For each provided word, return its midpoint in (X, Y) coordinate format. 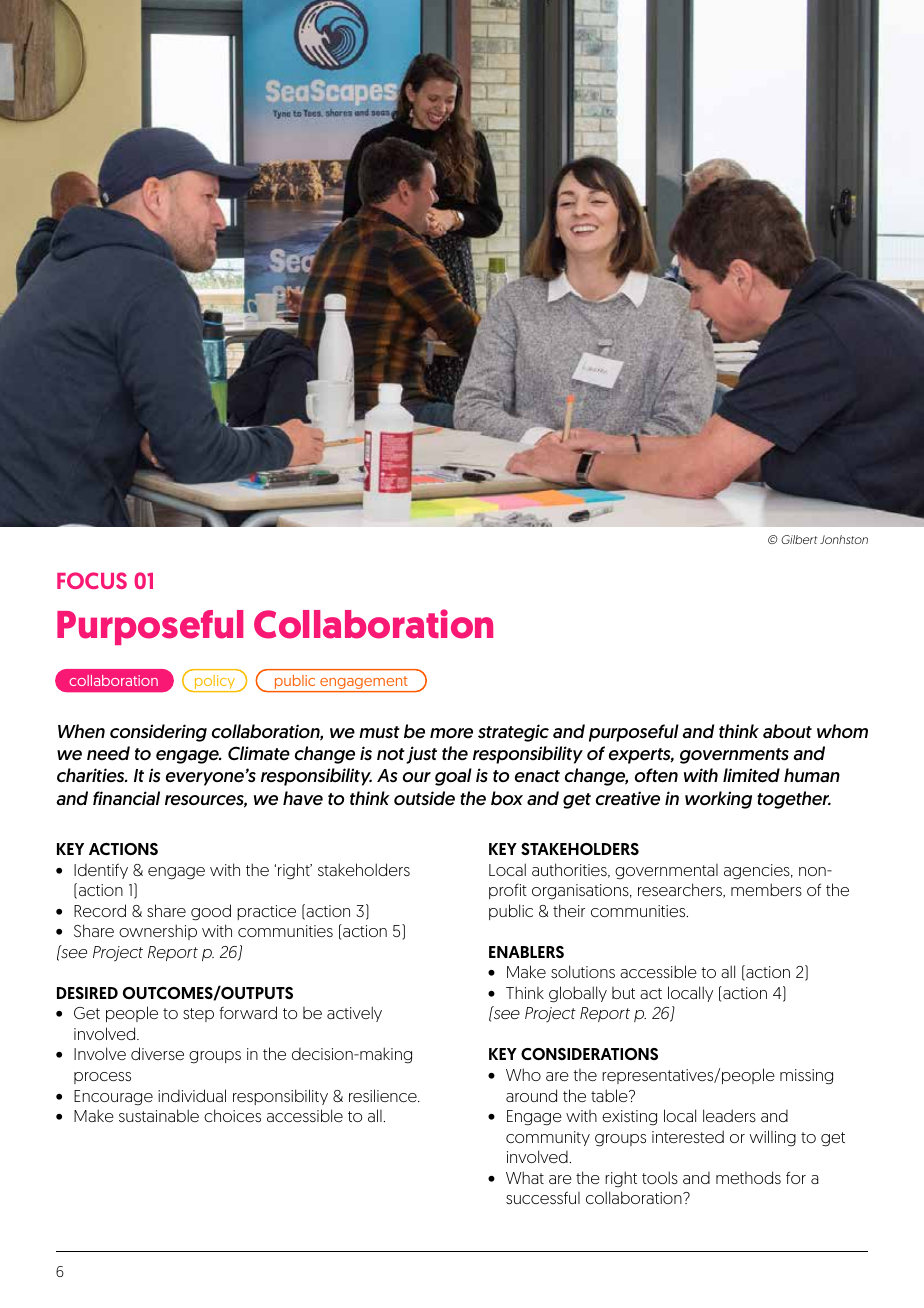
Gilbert (799, 539)
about (787, 731)
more (451, 733)
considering (158, 733)
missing (806, 1077)
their (569, 910)
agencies (758, 872)
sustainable (159, 1115)
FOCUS (92, 580)
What (525, 1177)
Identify (101, 871)
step (198, 1015)
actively (354, 1014)
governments (734, 756)
